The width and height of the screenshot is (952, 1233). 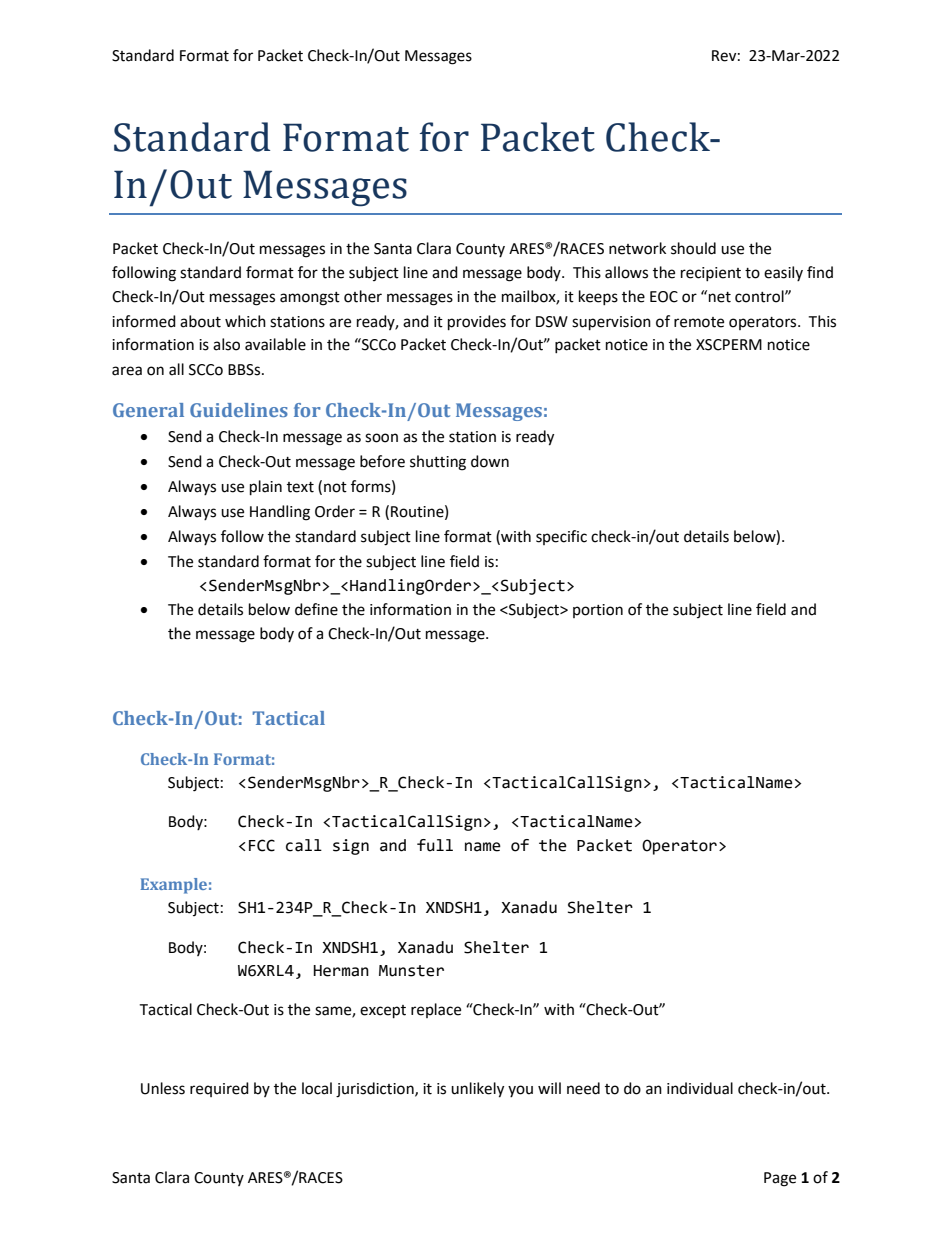 I want to click on Page, so click(x=780, y=1179).
